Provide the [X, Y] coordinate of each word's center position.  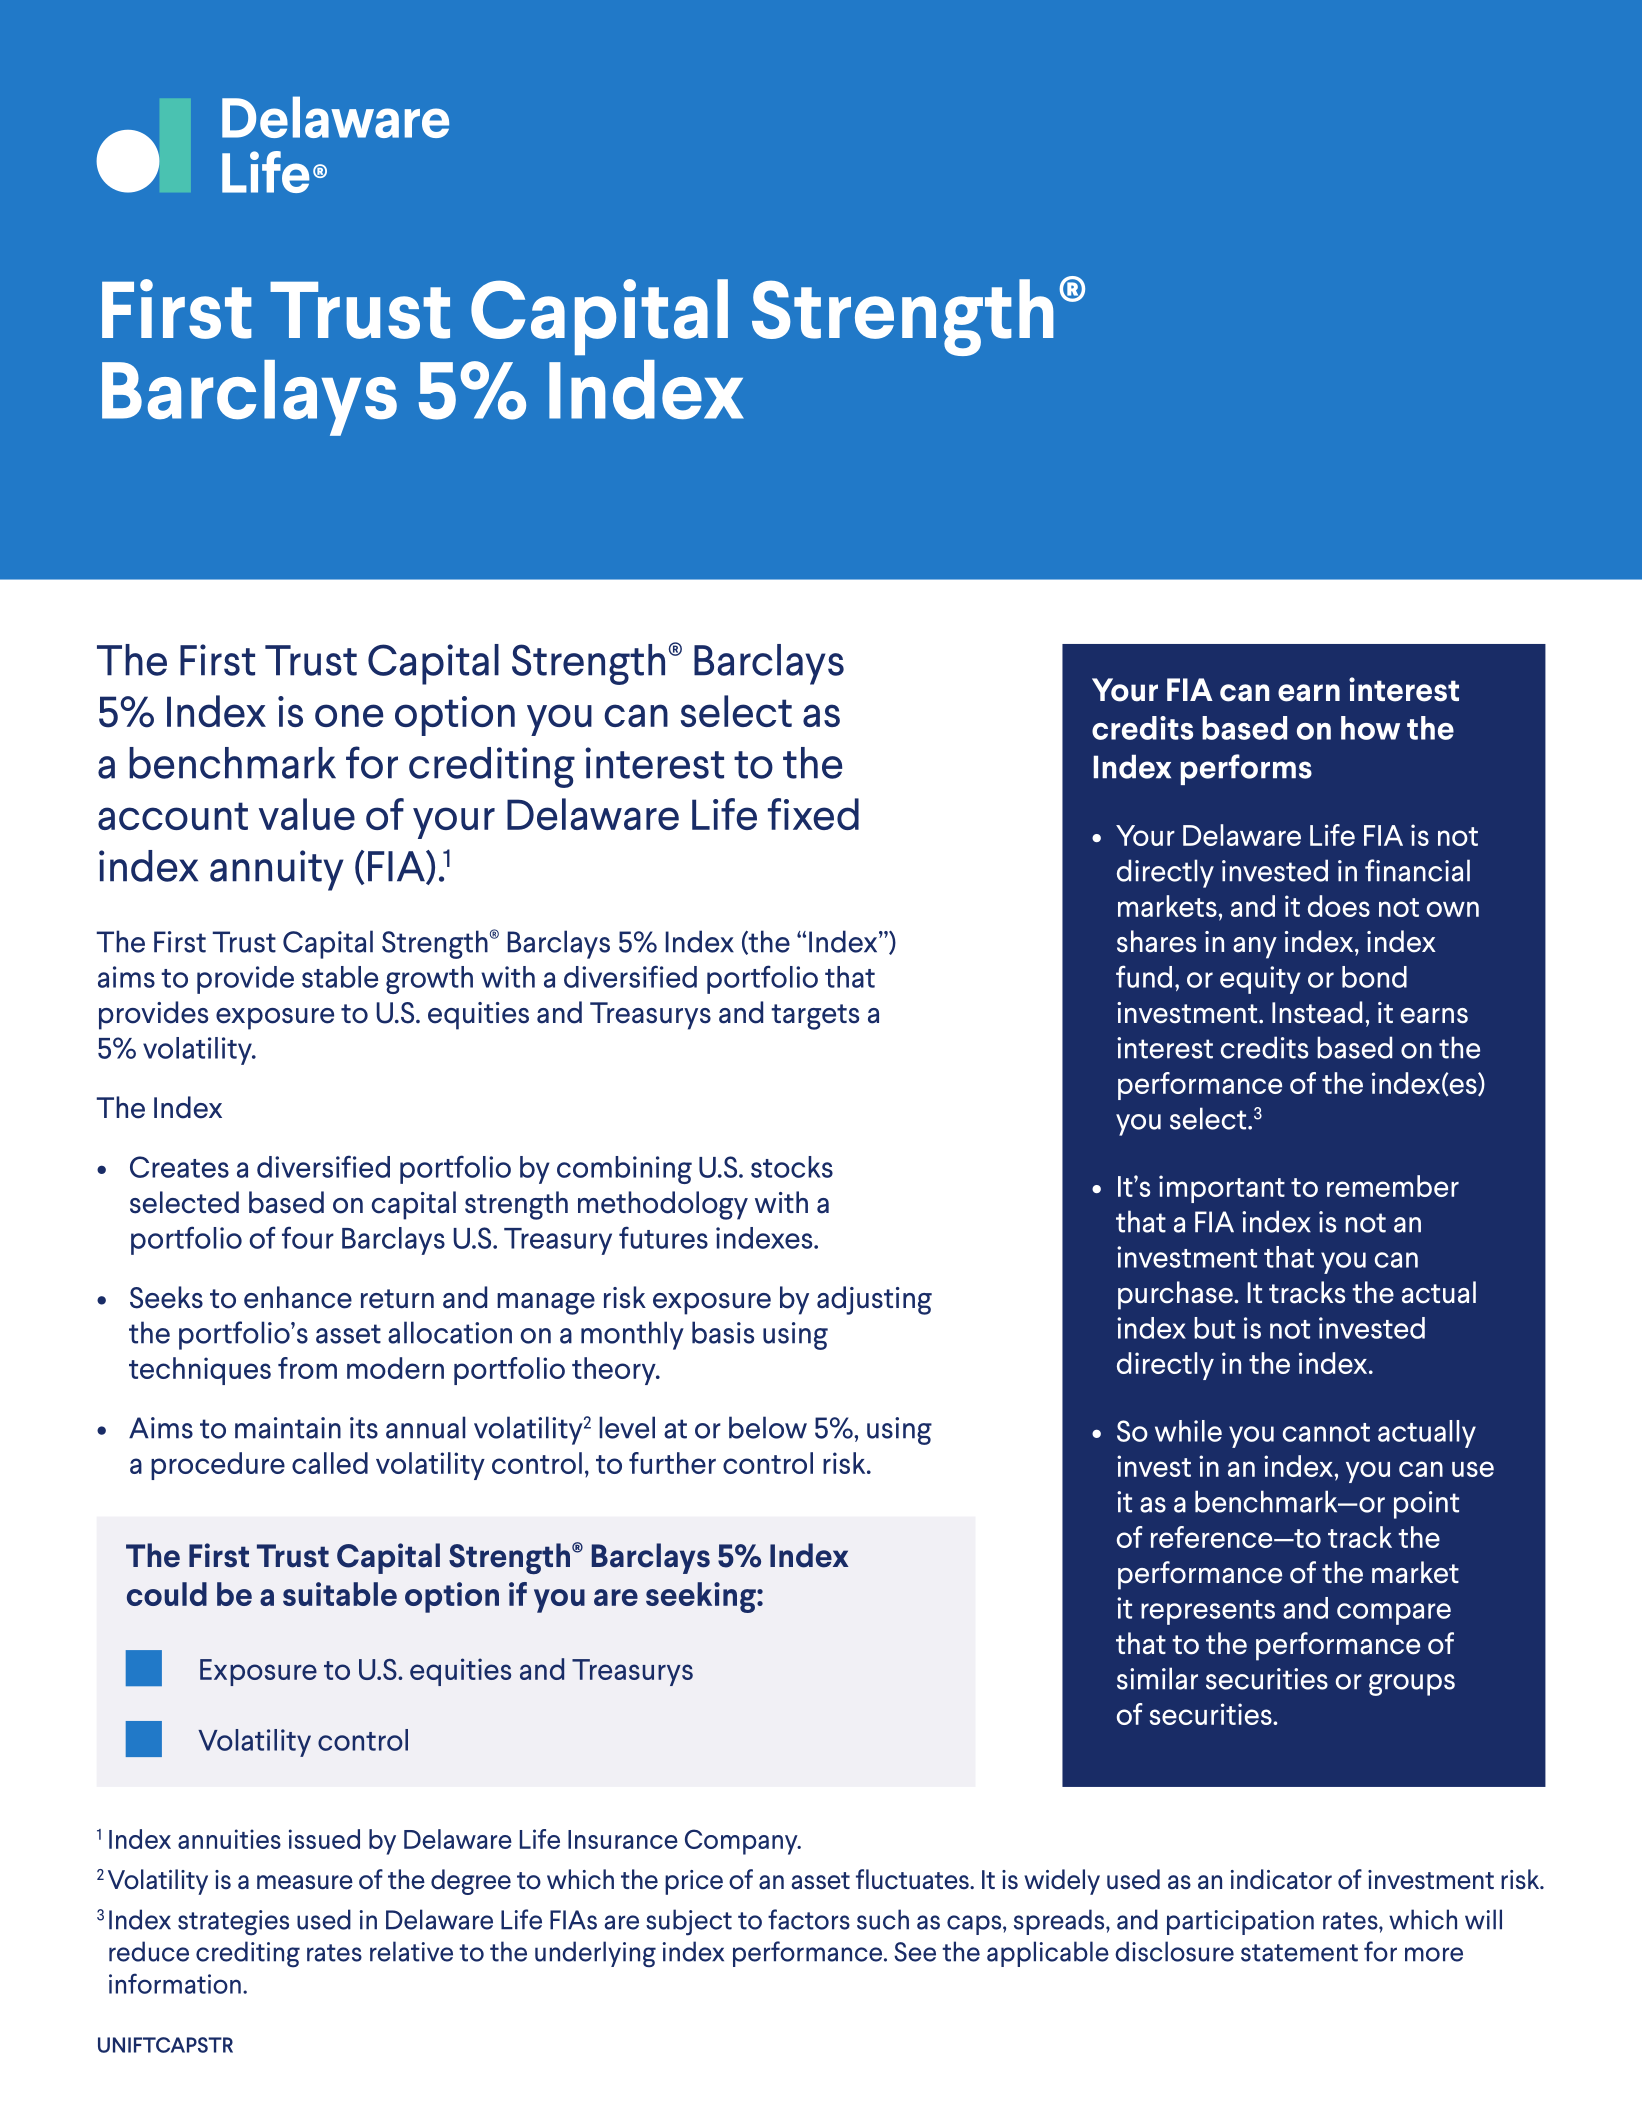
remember [1393, 1186]
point [1426, 1505]
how [1370, 728]
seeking [702, 1597]
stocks [792, 1167]
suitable [340, 1594]
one [349, 715]
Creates [179, 1167]
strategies [233, 1923]
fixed [813, 814]
